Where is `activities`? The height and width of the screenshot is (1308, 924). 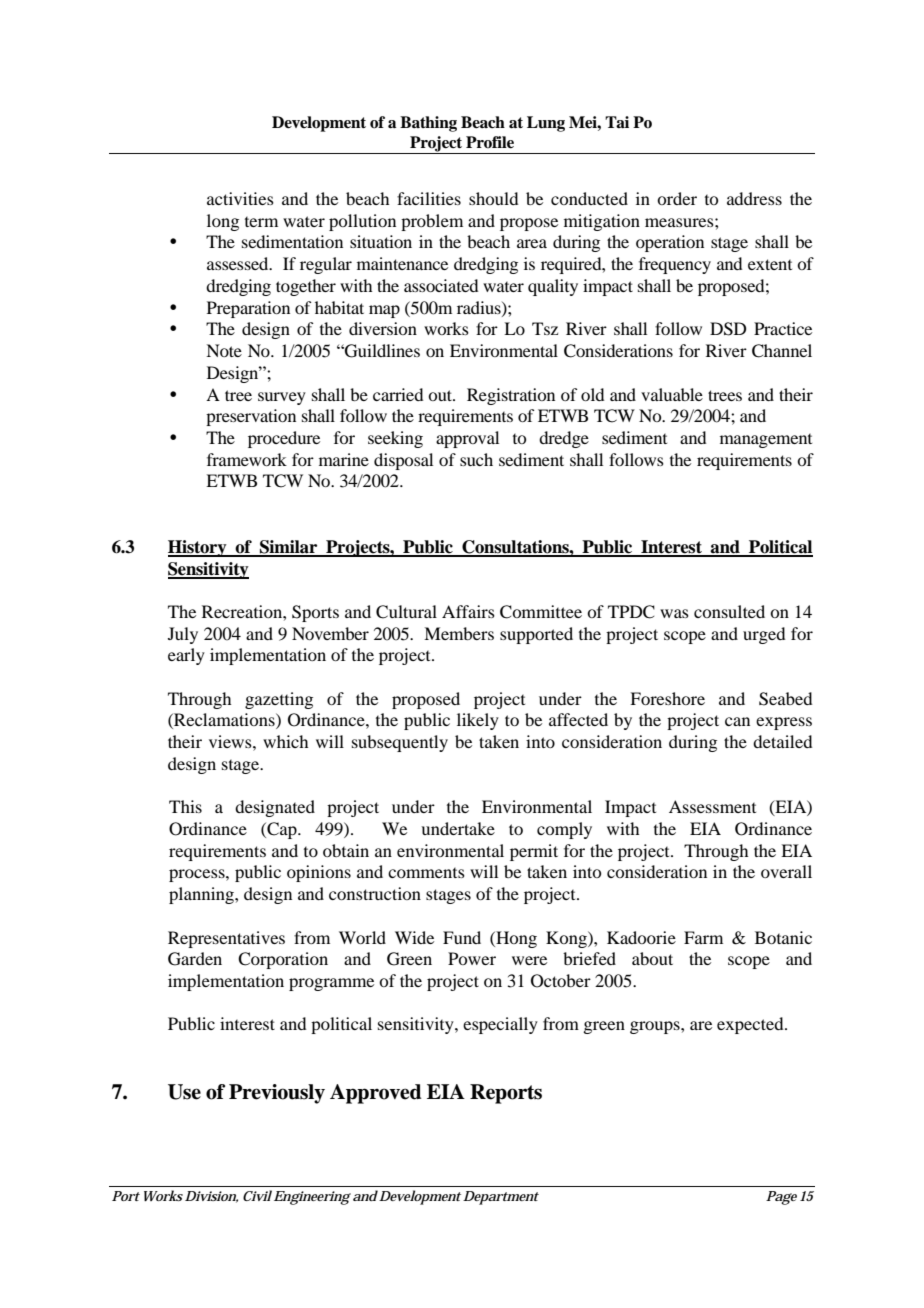
activities is located at coordinates (240, 198).
